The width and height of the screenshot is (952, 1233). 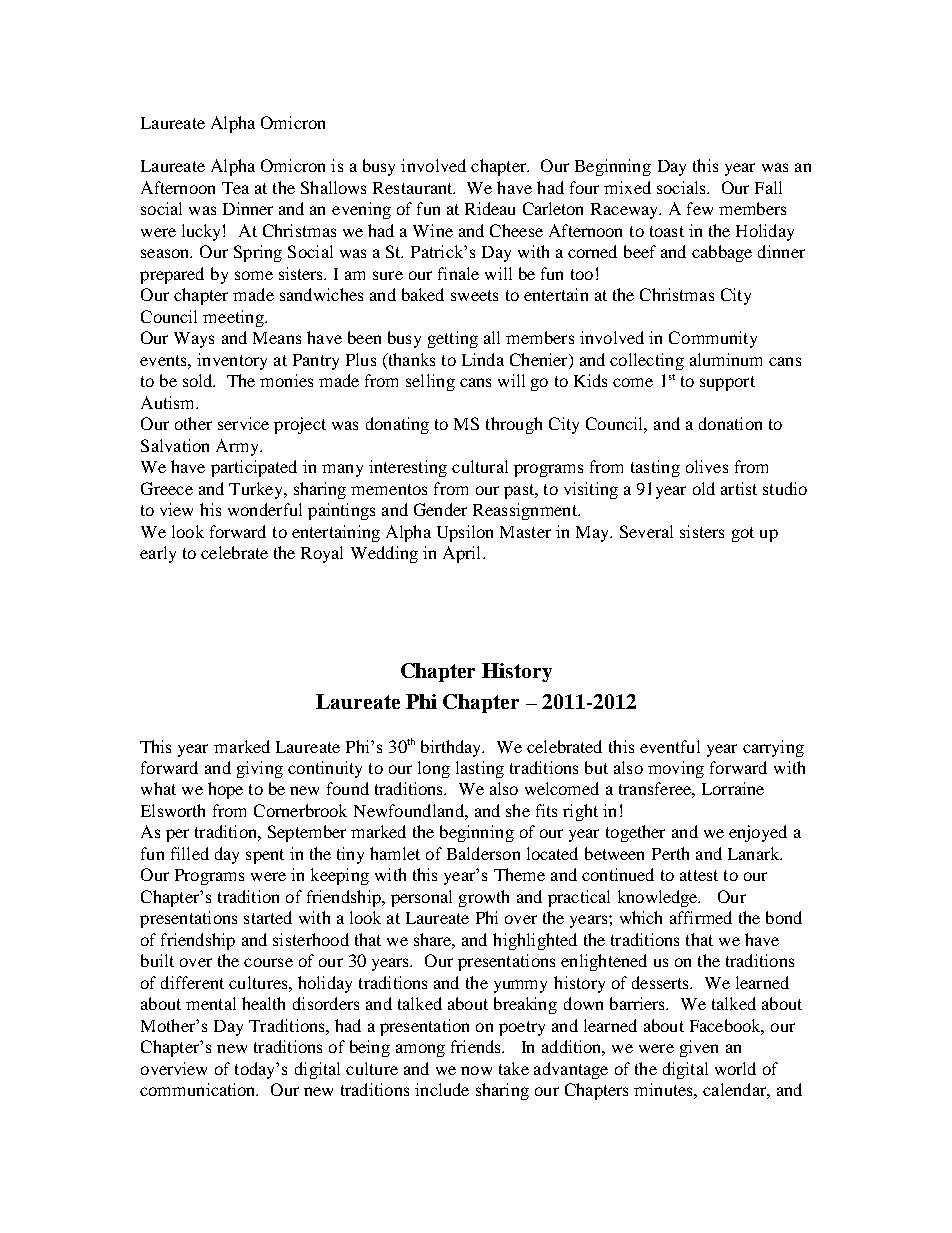 I want to click on communication, so click(x=199, y=1089).
